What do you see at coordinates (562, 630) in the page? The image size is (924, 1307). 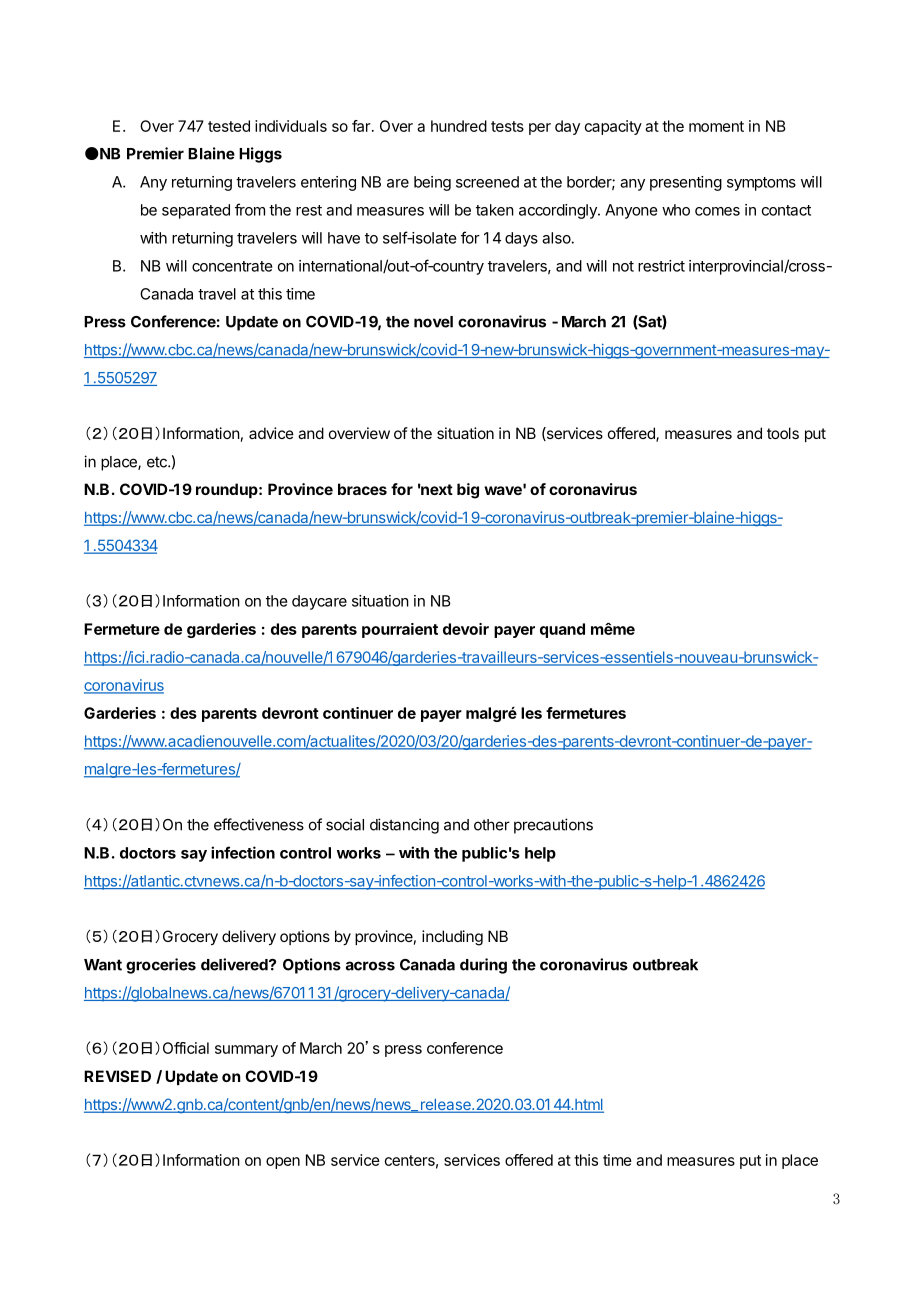 I see `quand` at bounding box center [562, 630].
